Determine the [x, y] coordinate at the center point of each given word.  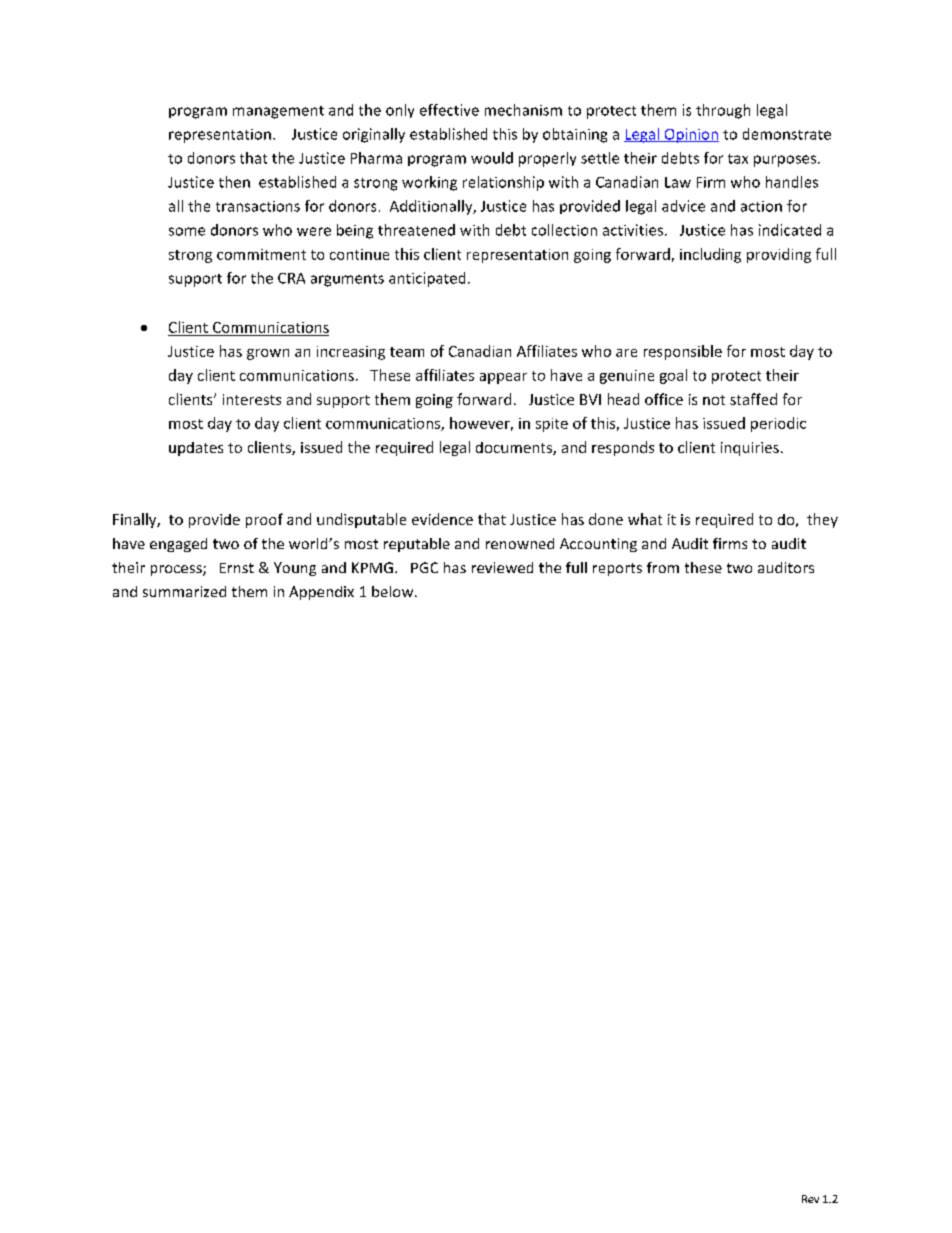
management [278, 112]
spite [552, 425]
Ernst [237, 568]
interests [252, 399]
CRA [291, 278]
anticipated [427, 279]
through [723, 111]
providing [779, 255]
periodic [778, 424]
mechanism [523, 110]
